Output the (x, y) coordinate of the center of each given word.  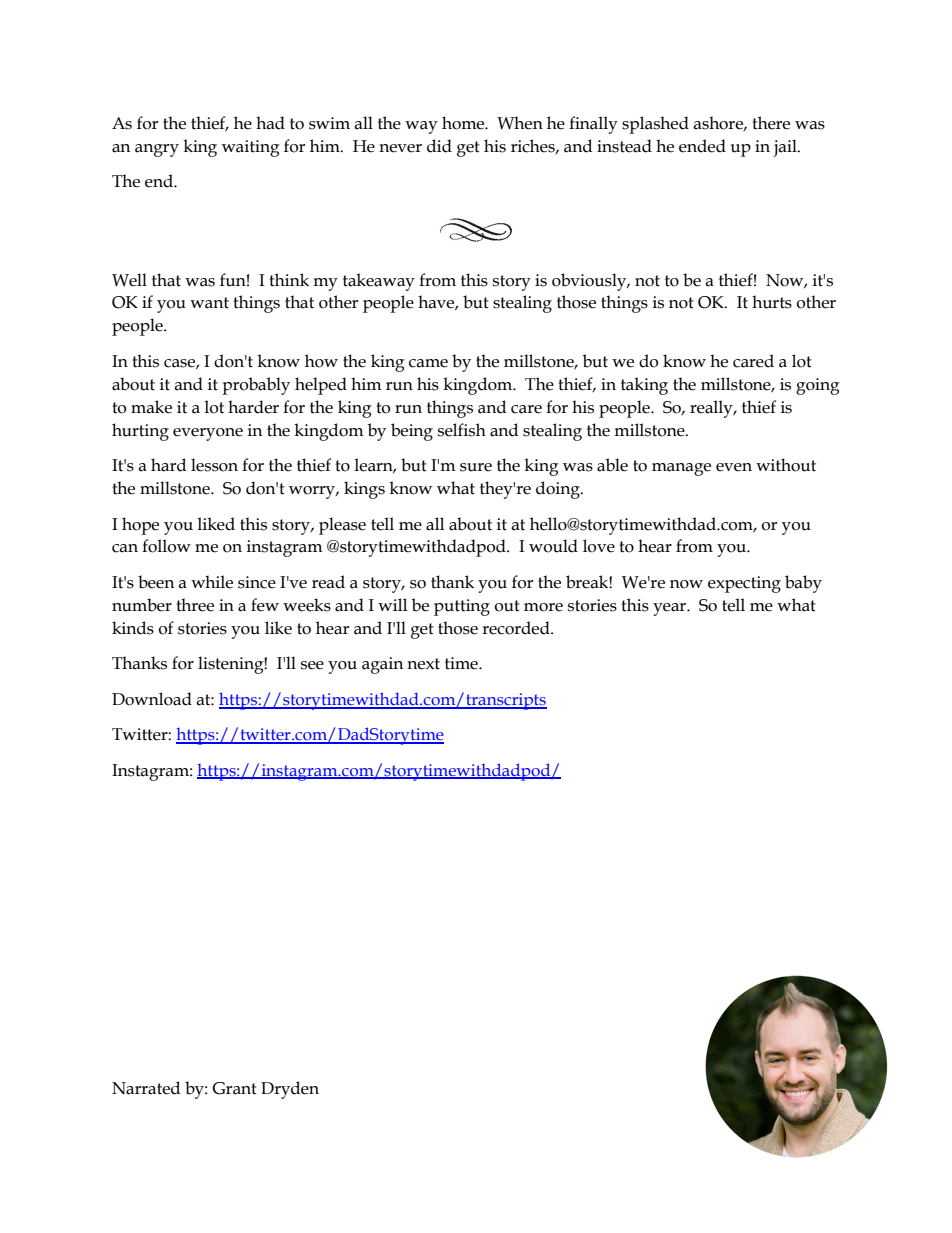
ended (702, 146)
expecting (744, 584)
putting (462, 607)
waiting (251, 148)
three (195, 605)
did (439, 146)
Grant (234, 1088)
